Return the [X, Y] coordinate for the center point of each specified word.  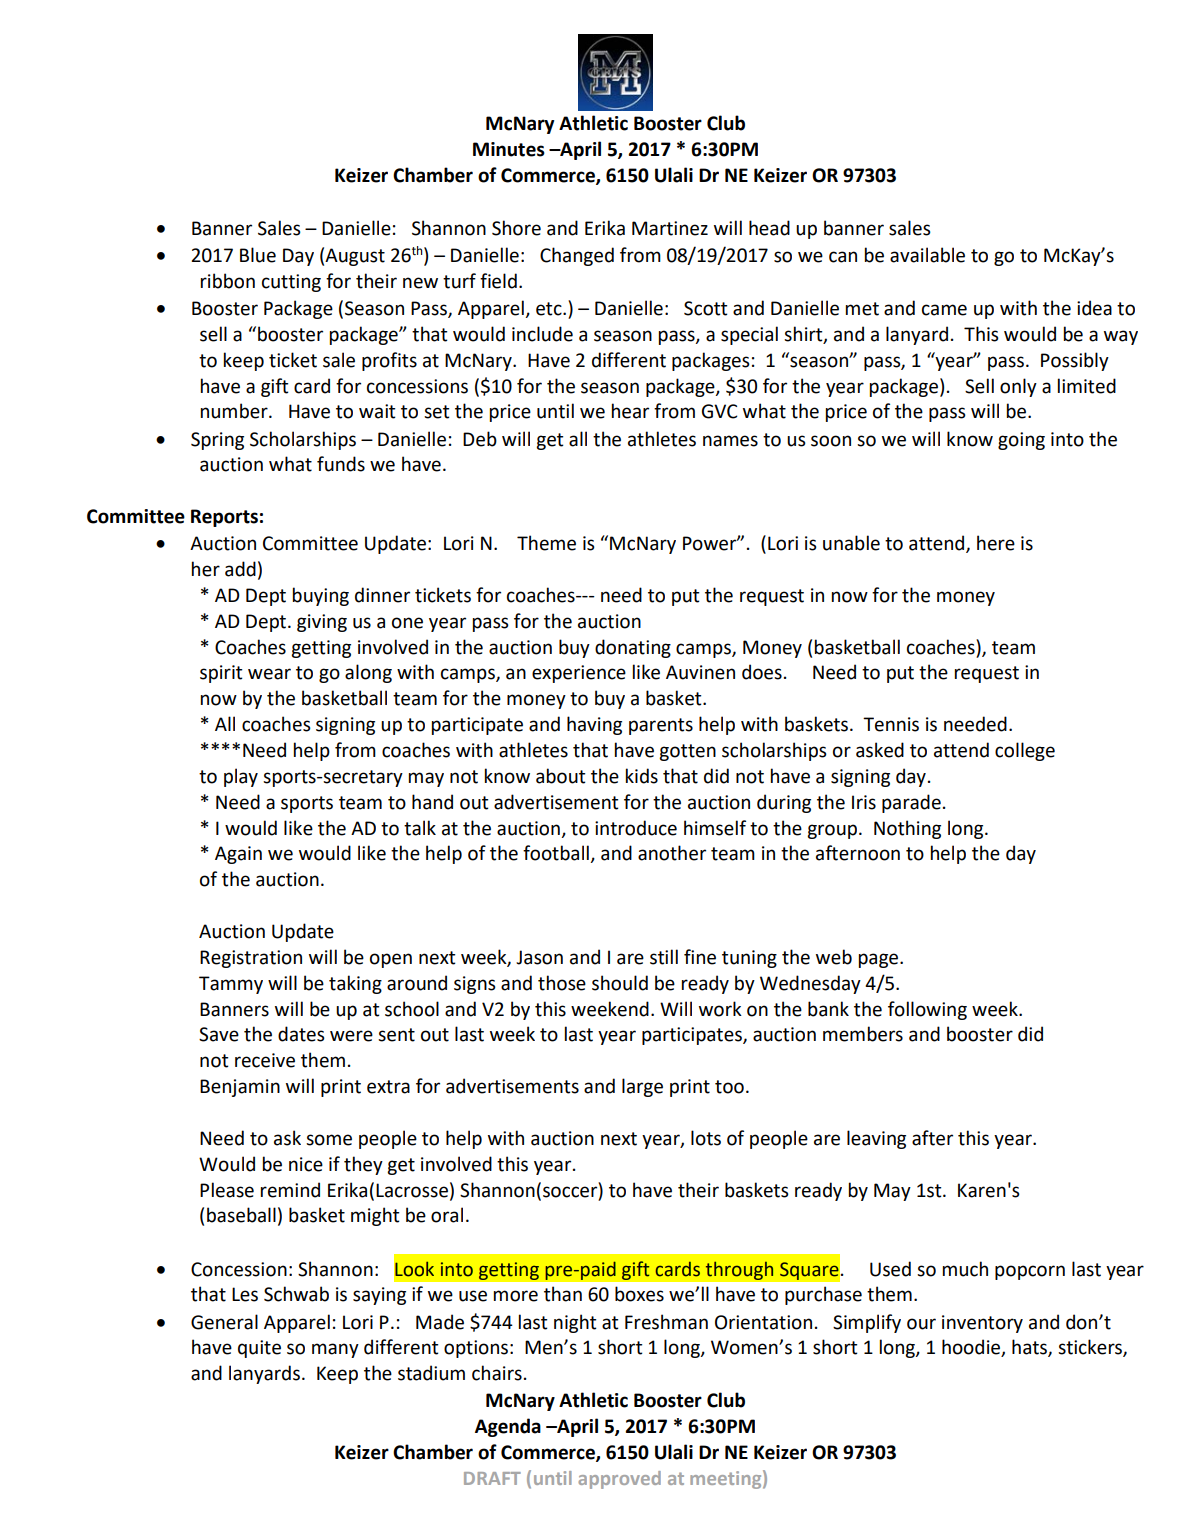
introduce [636, 828]
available [927, 255]
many [335, 1350]
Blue [258, 255]
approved [619, 1480]
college [1025, 751]
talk [420, 828]
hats [1030, 1348]
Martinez [670, 228]
